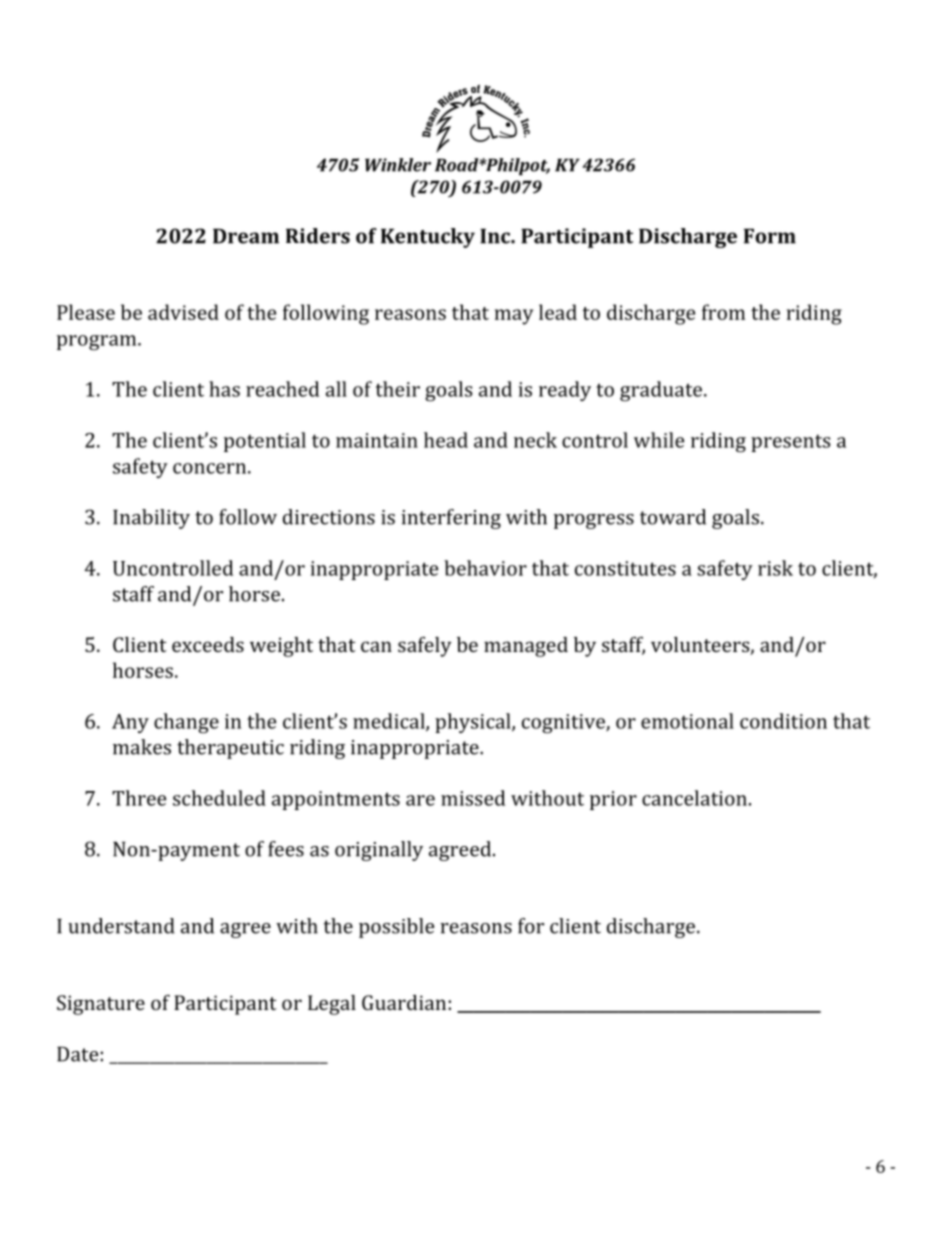  Describe the element at coordinates (101, 1005) in the document. I see `Signature` at that location.
